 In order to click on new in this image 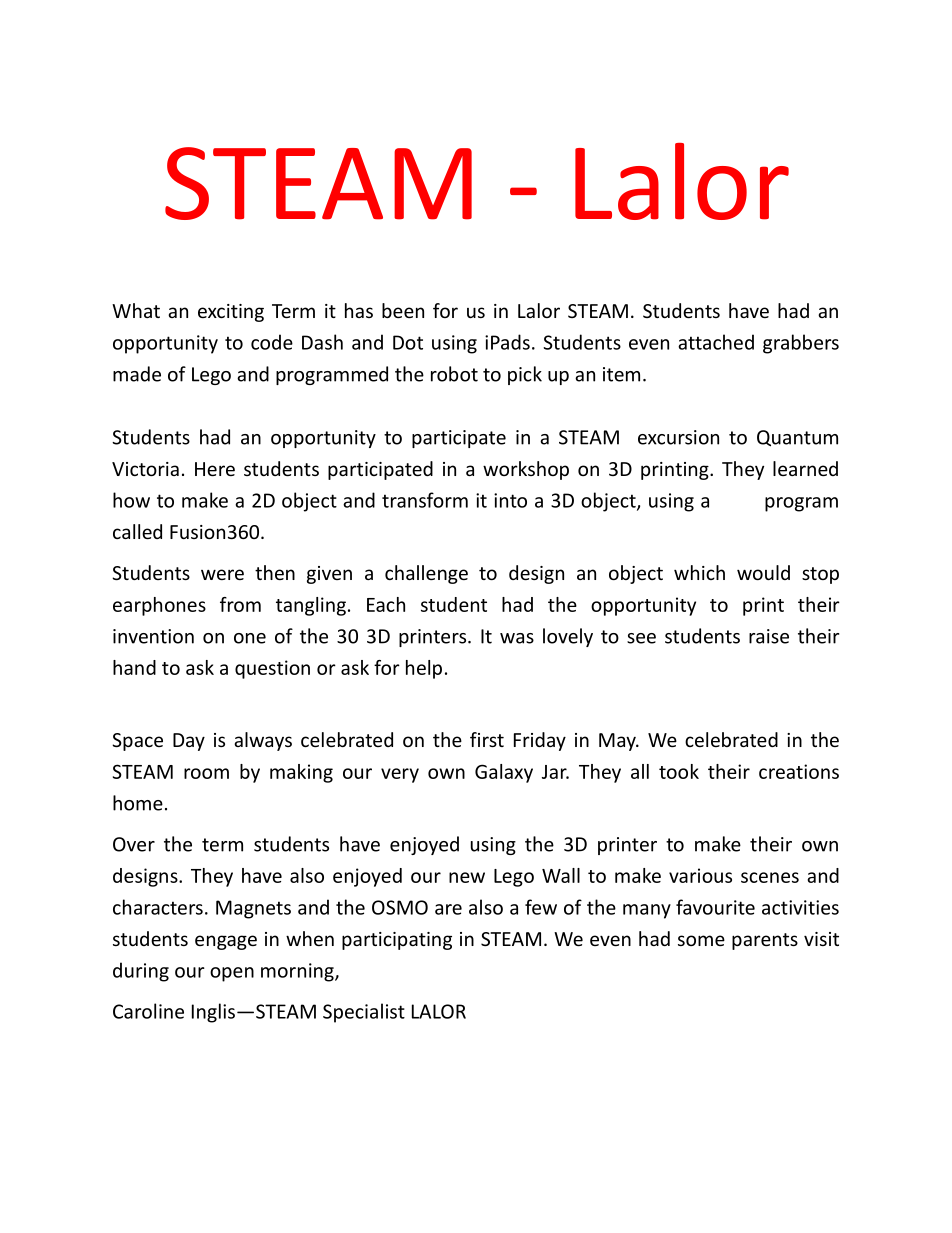, I will do `click(467, 877)`.
